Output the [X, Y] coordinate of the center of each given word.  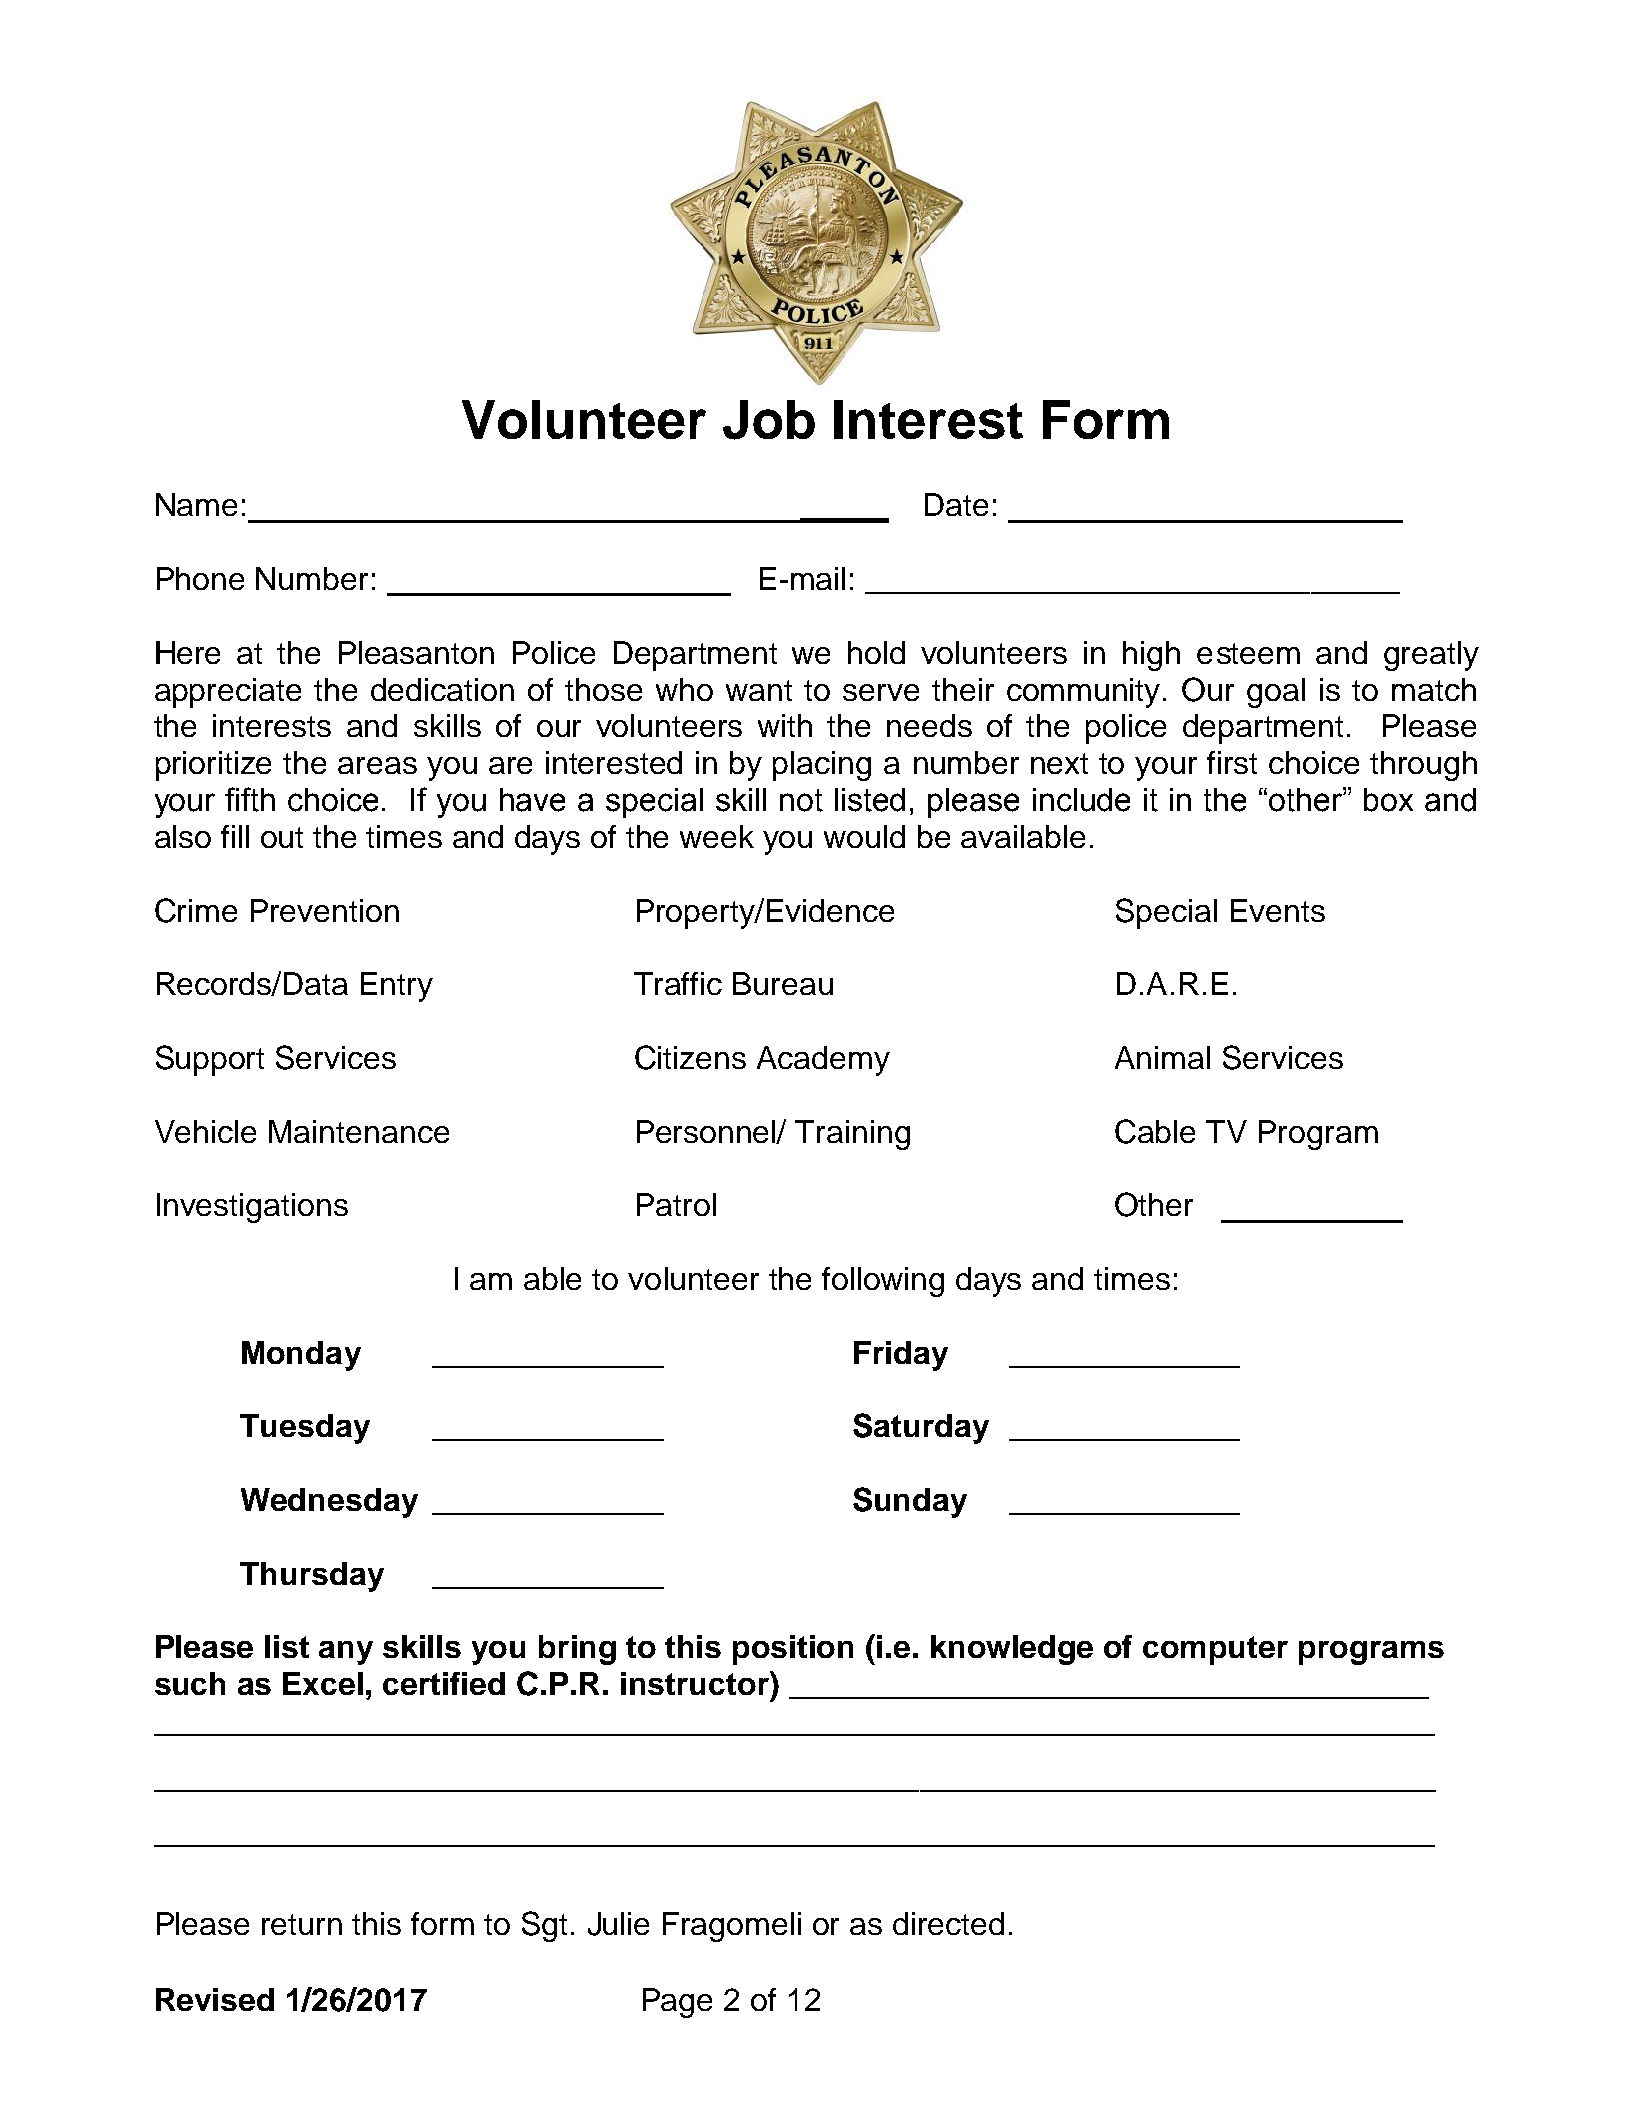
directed [948, 1923]
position [793, 1650]
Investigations [252, 1208]
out [282, 837]
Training [852, 1135]
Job [769, 420]
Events [1278, 910]
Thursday [312, 1577]
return [302, 1924]
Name [196, 504]
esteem [1248, 653]
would [864, 836]
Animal [1162, 1057]
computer [1215, 1650]
